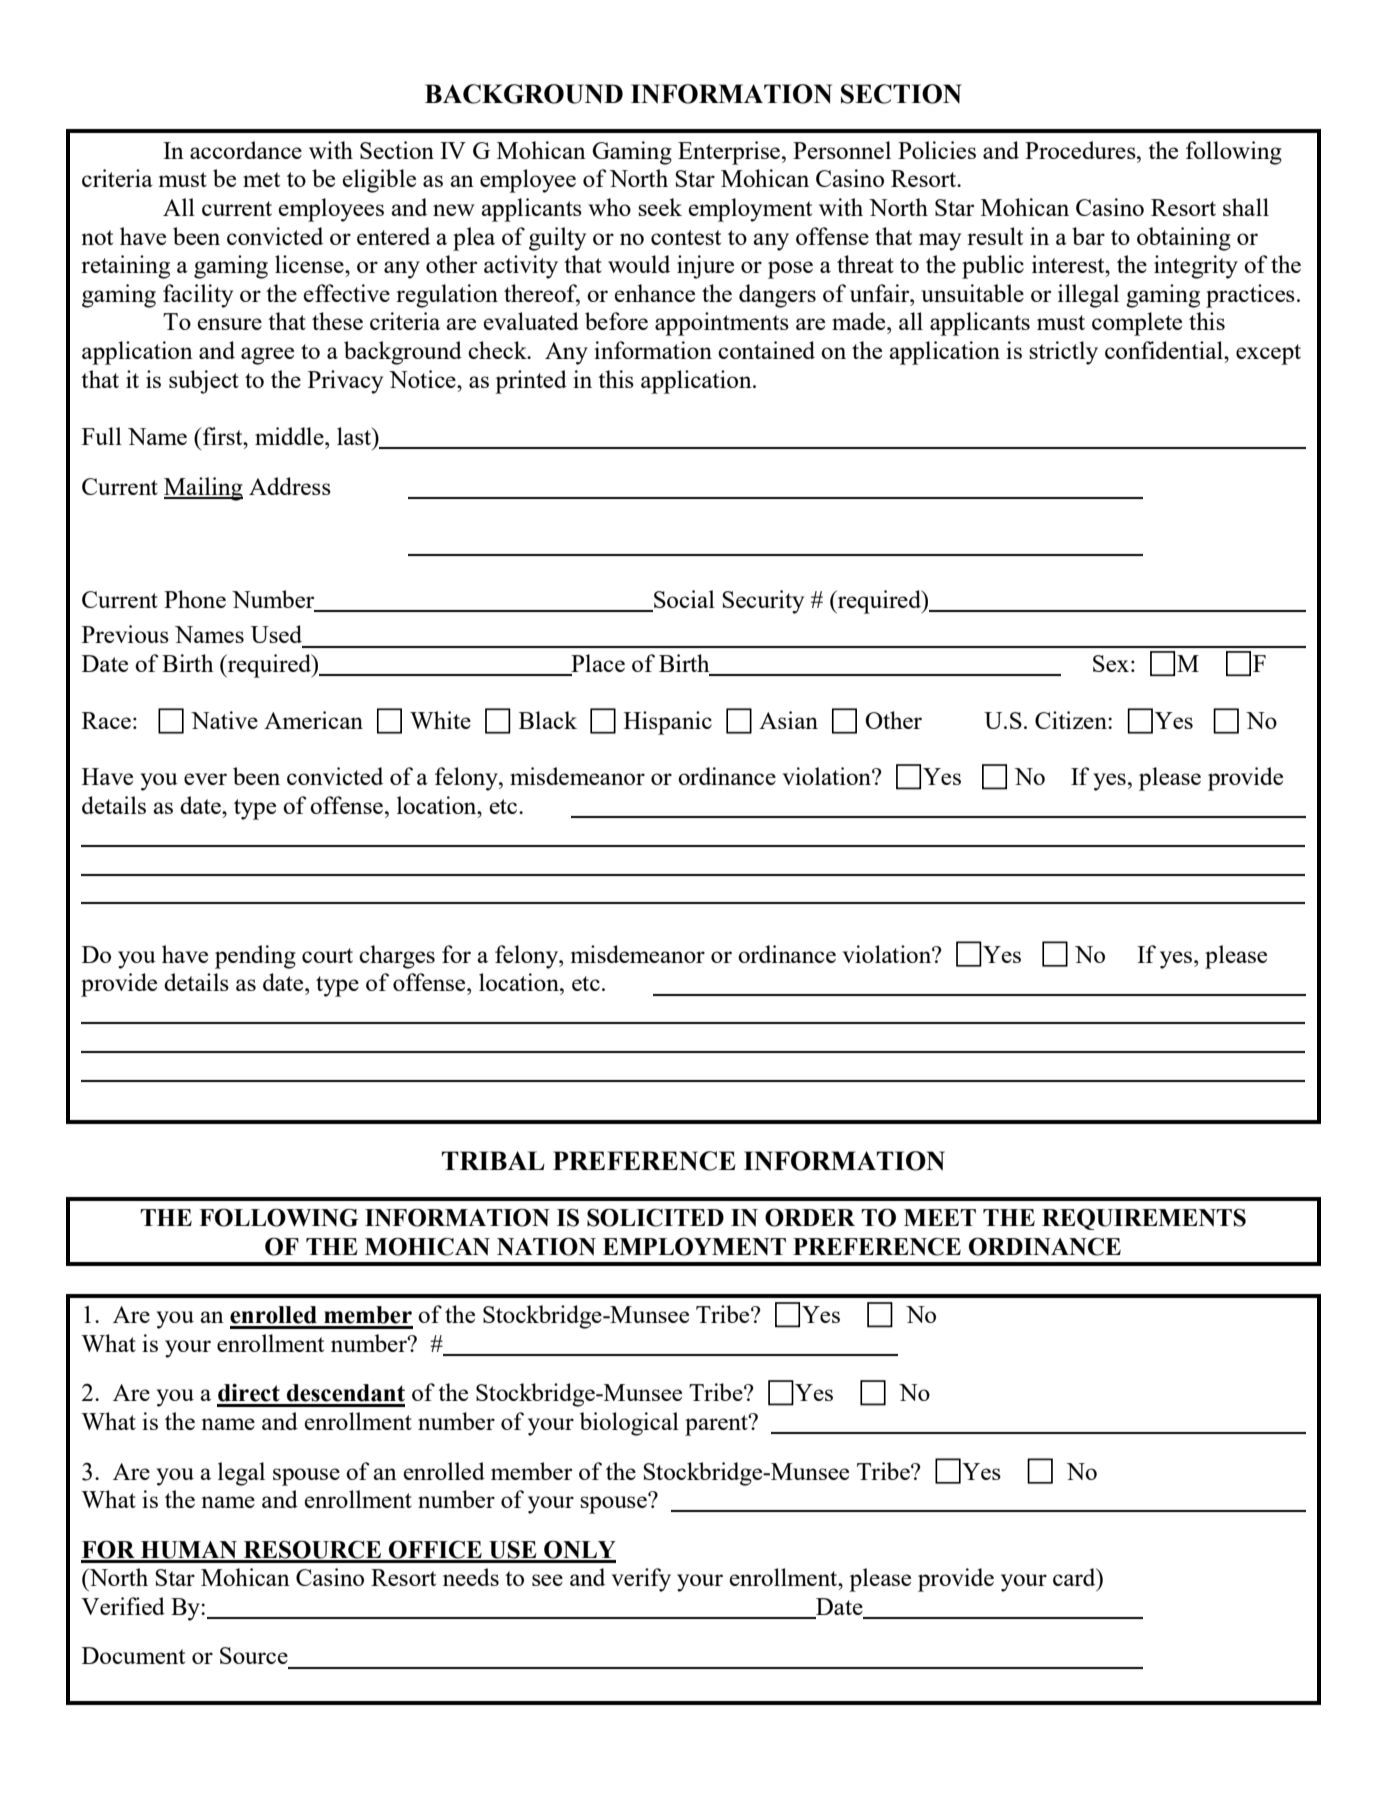 The image size is (1387, 1795). I want to click on bar, so click(1088, 236).
